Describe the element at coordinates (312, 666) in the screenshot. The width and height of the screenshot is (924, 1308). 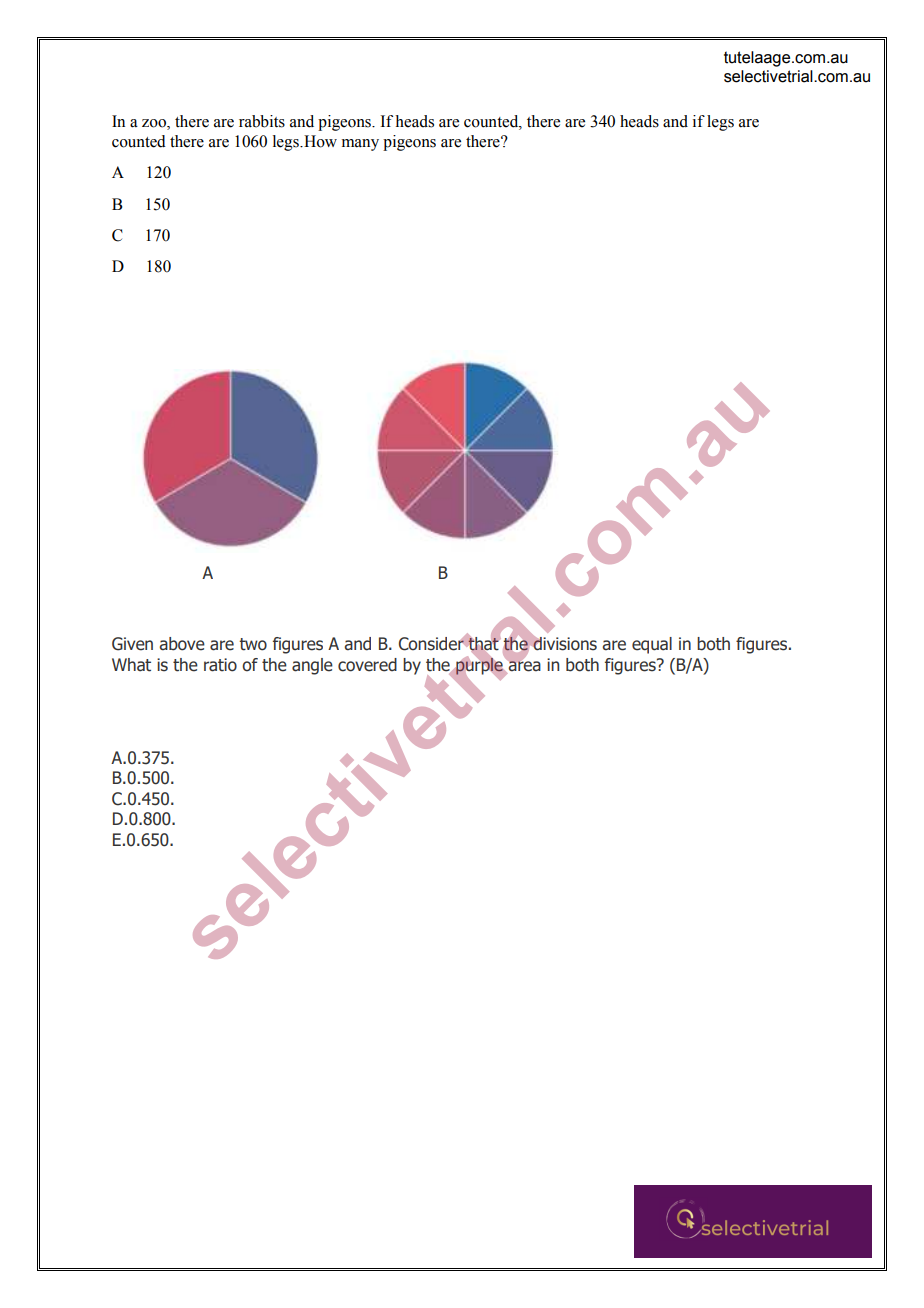
I see `angle` at that location.
